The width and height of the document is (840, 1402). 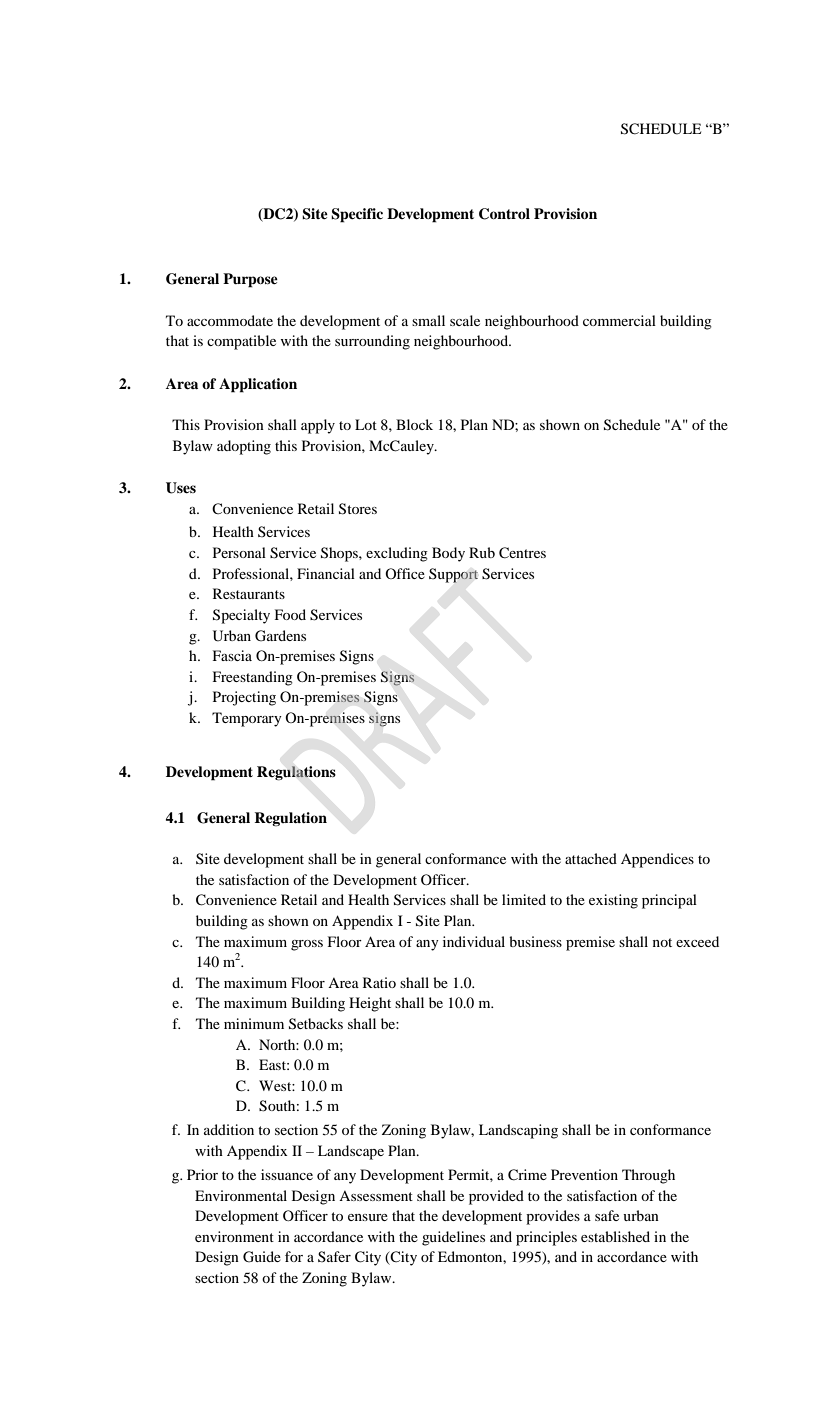 What do you see at coordinates (504, 214) in the document?
I see `Control` at bounding box center [504, 214].
